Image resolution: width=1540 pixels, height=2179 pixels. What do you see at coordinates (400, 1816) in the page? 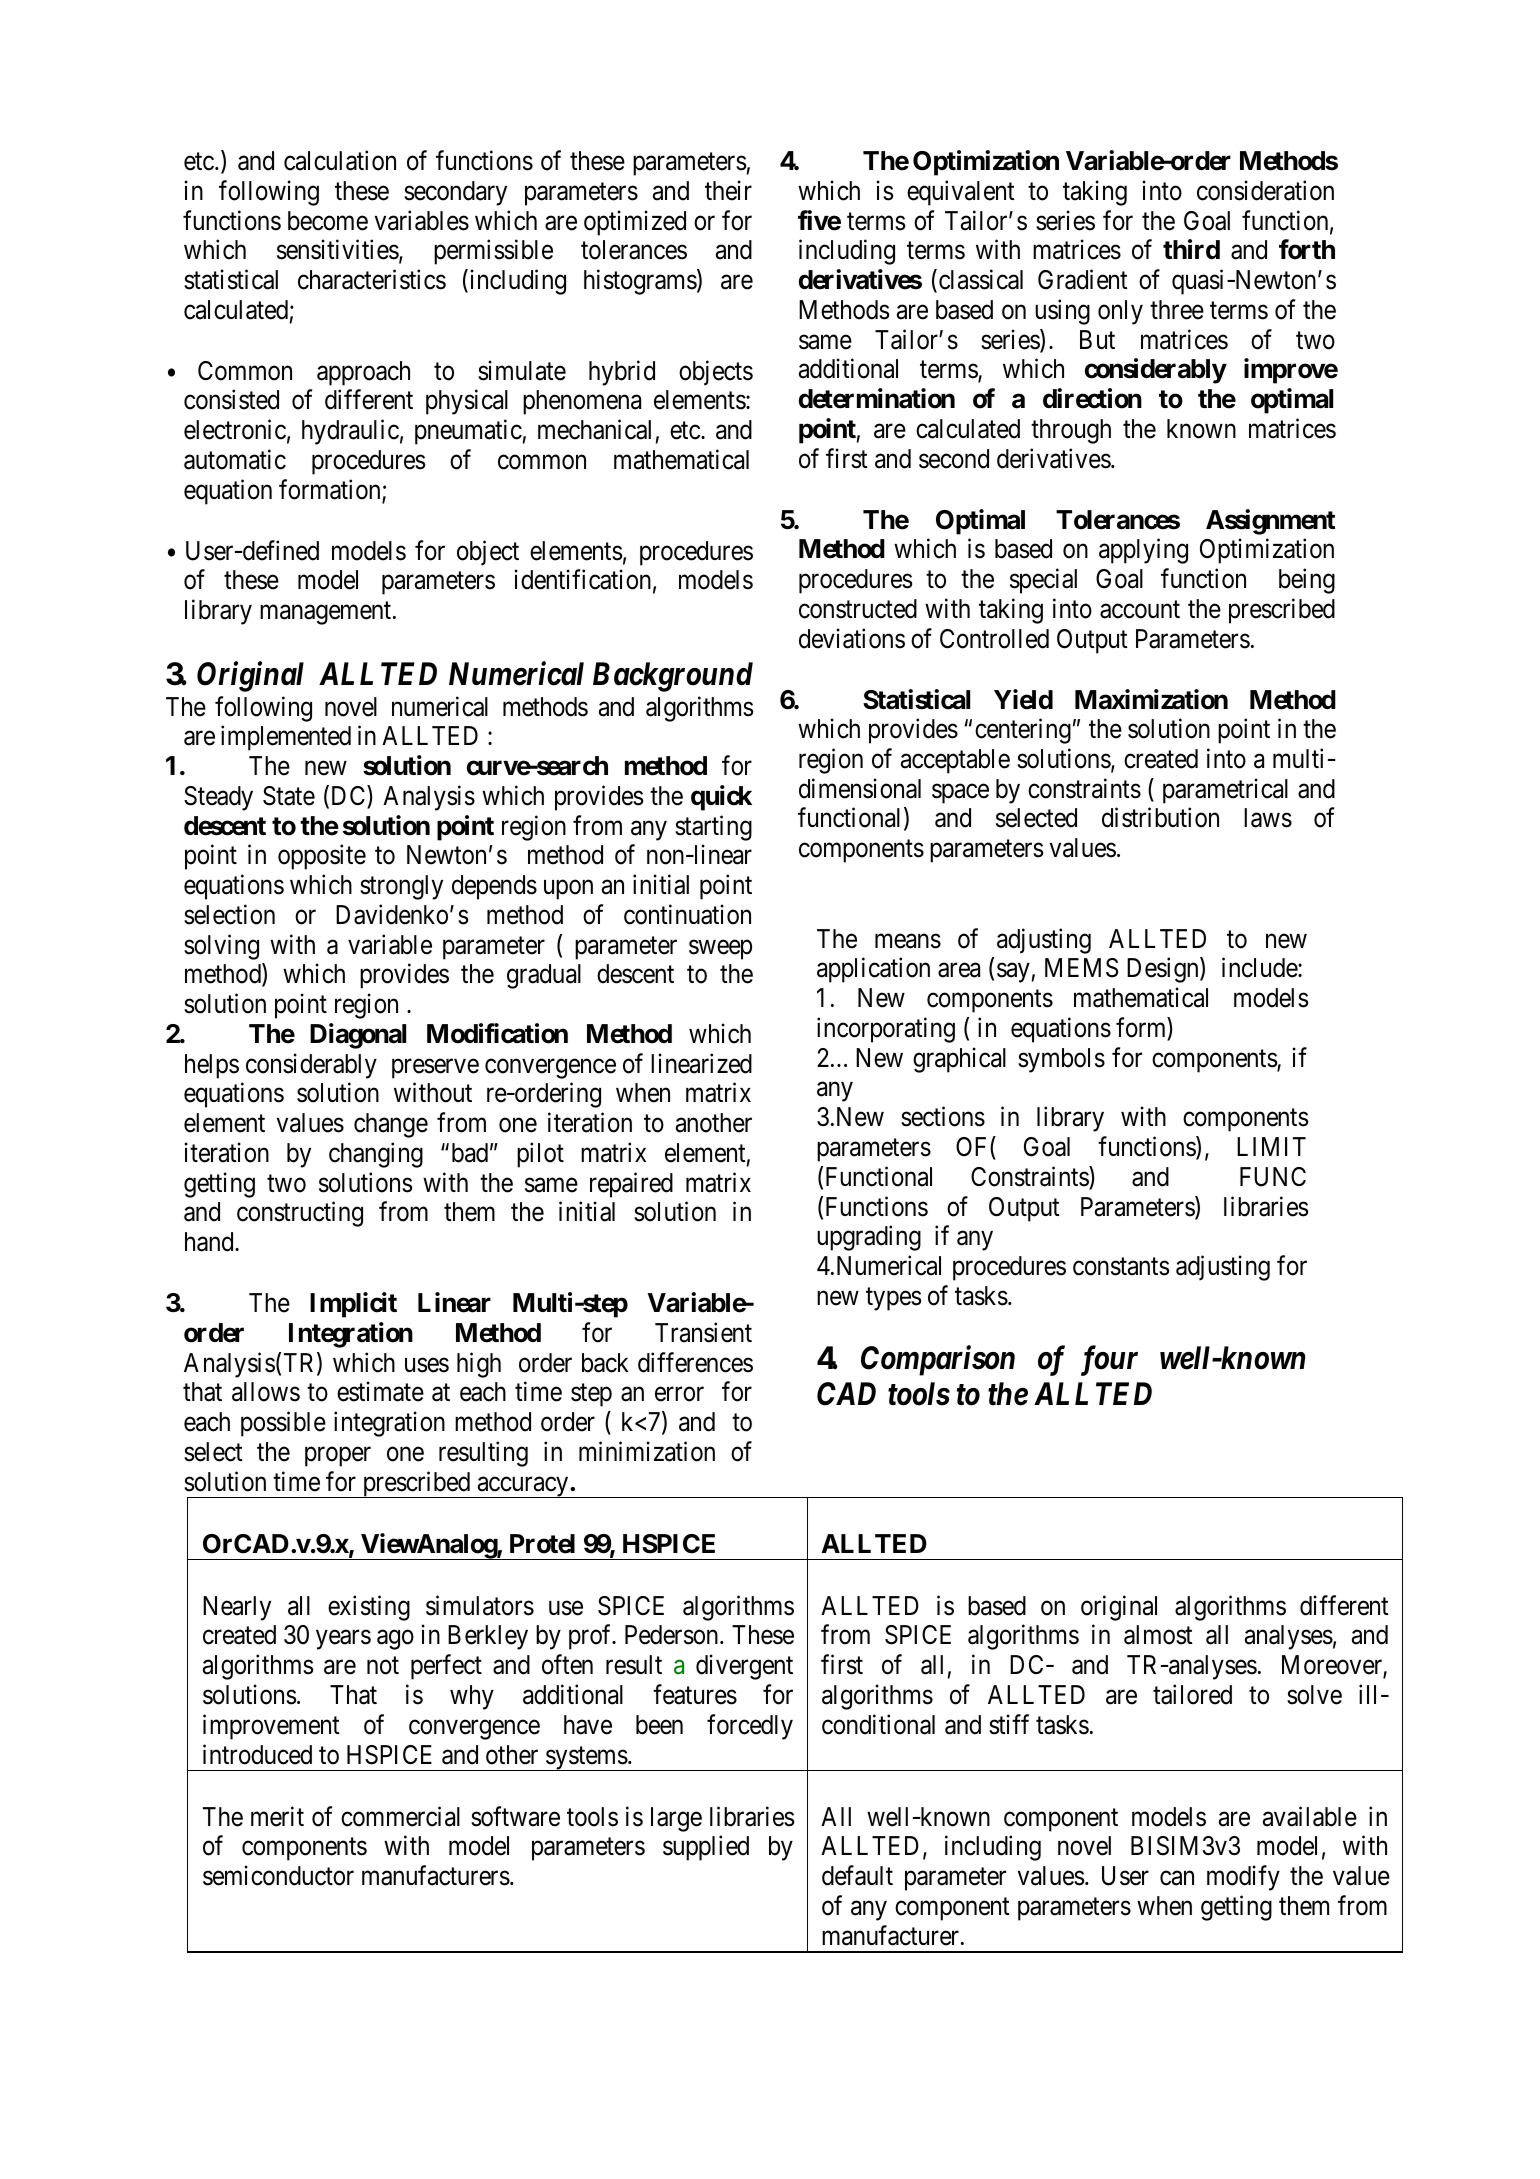
I see `commercial` at bounding box center [400, 1816].
